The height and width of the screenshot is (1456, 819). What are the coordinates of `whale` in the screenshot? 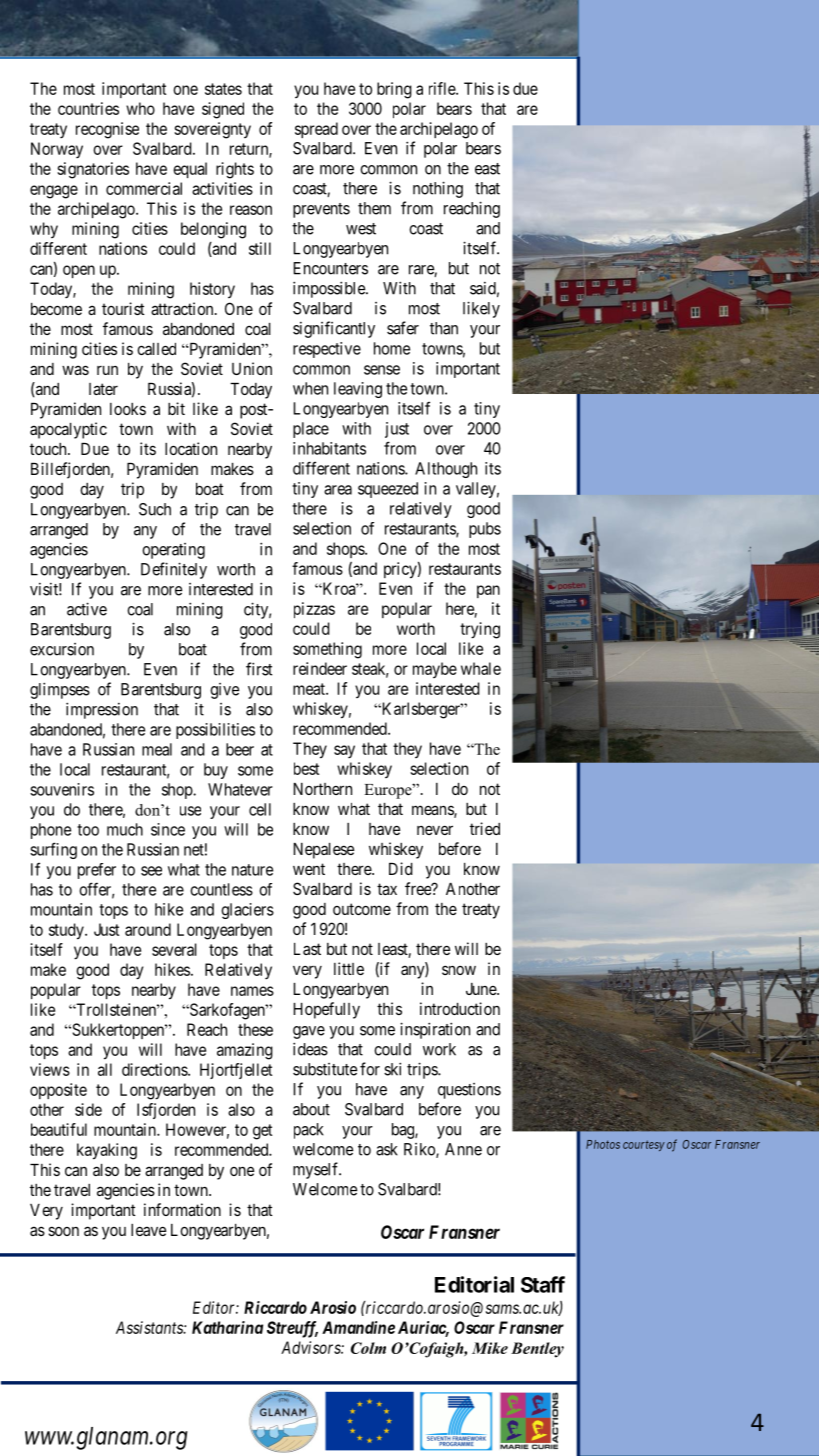 It's located at (481, 668).
